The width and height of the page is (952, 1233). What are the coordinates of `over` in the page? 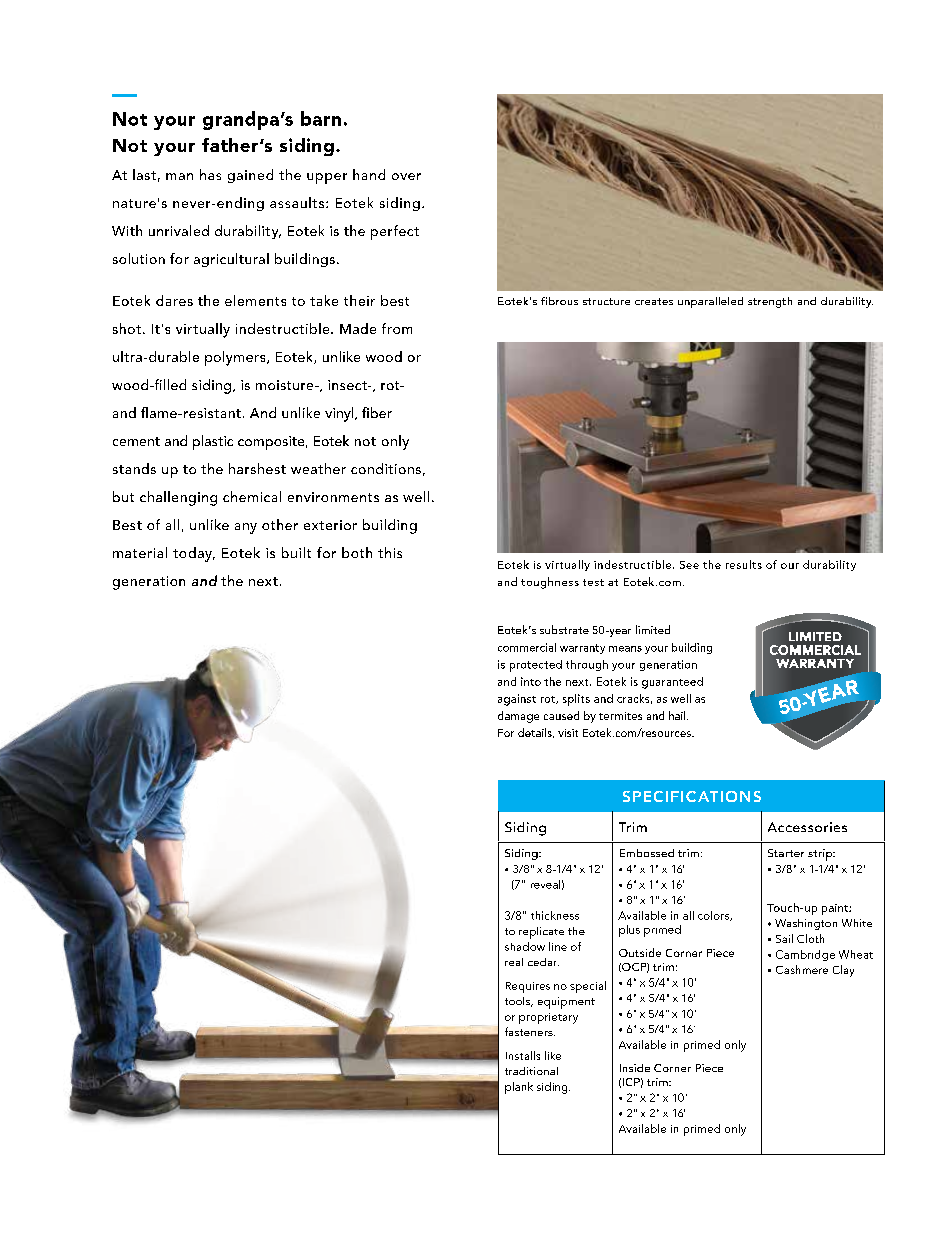 It's located at (406, 176).
